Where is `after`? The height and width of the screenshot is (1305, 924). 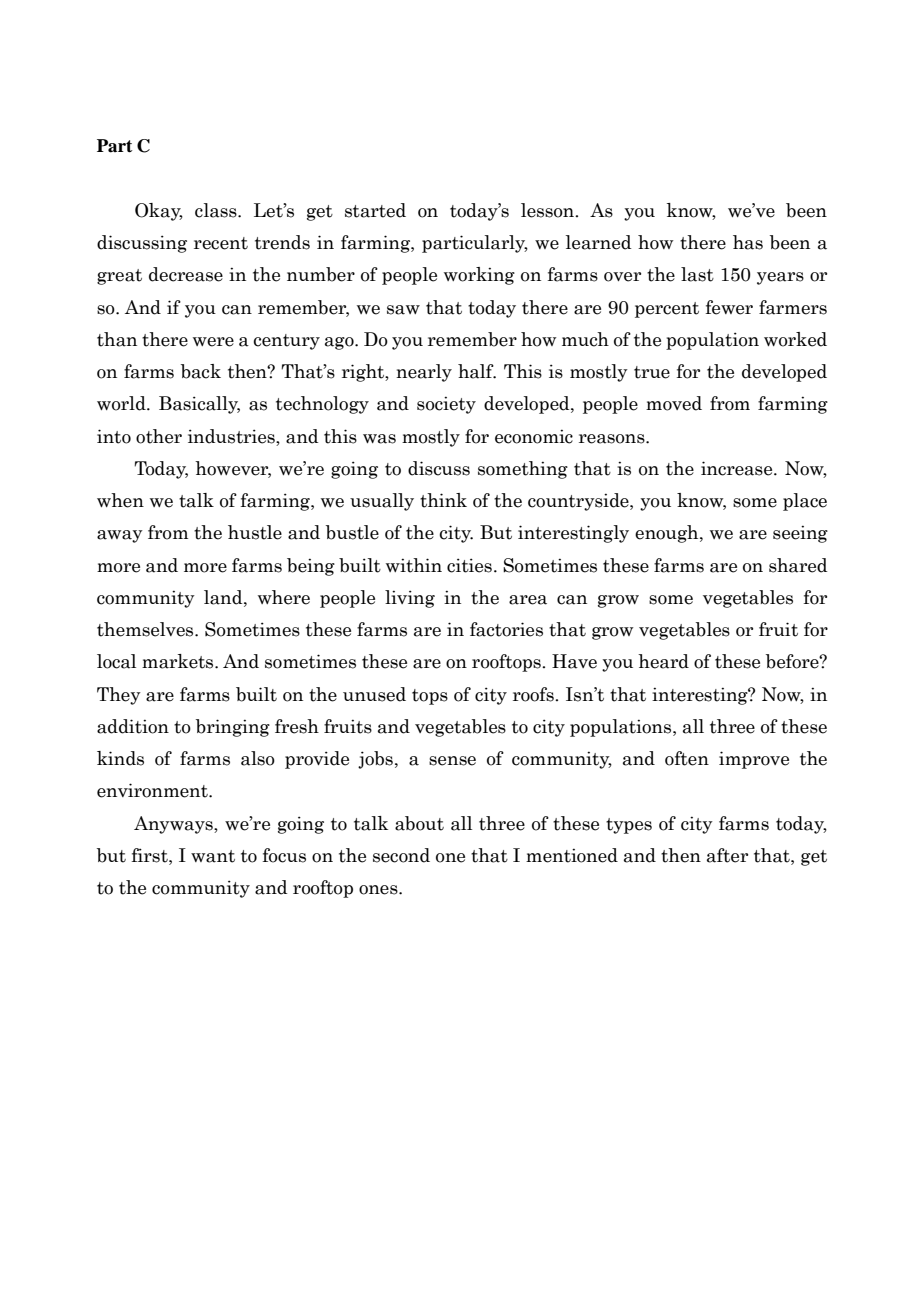 after is located at coordinates (727, 855).
